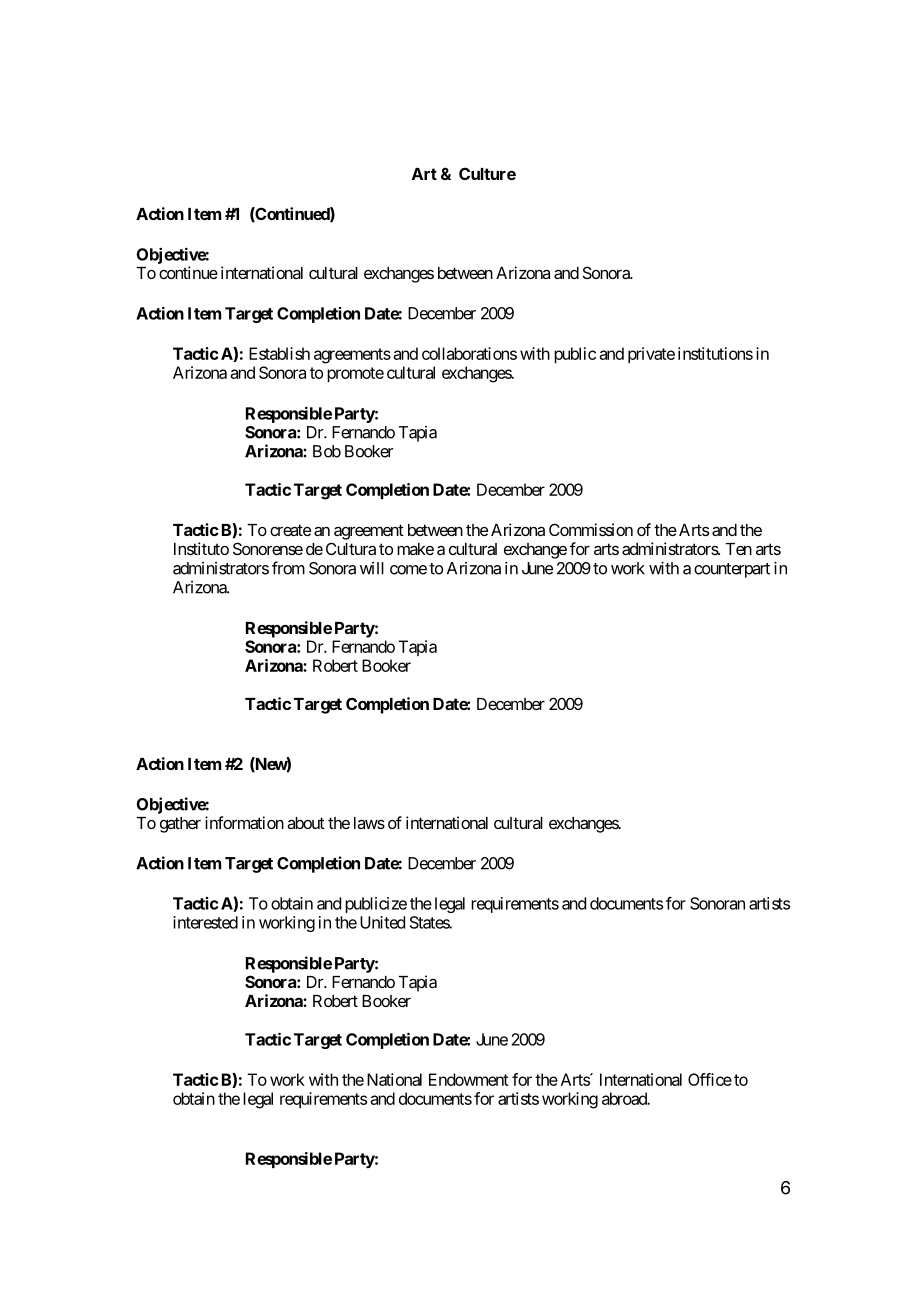  I want to click on private, so click(651, 355).
